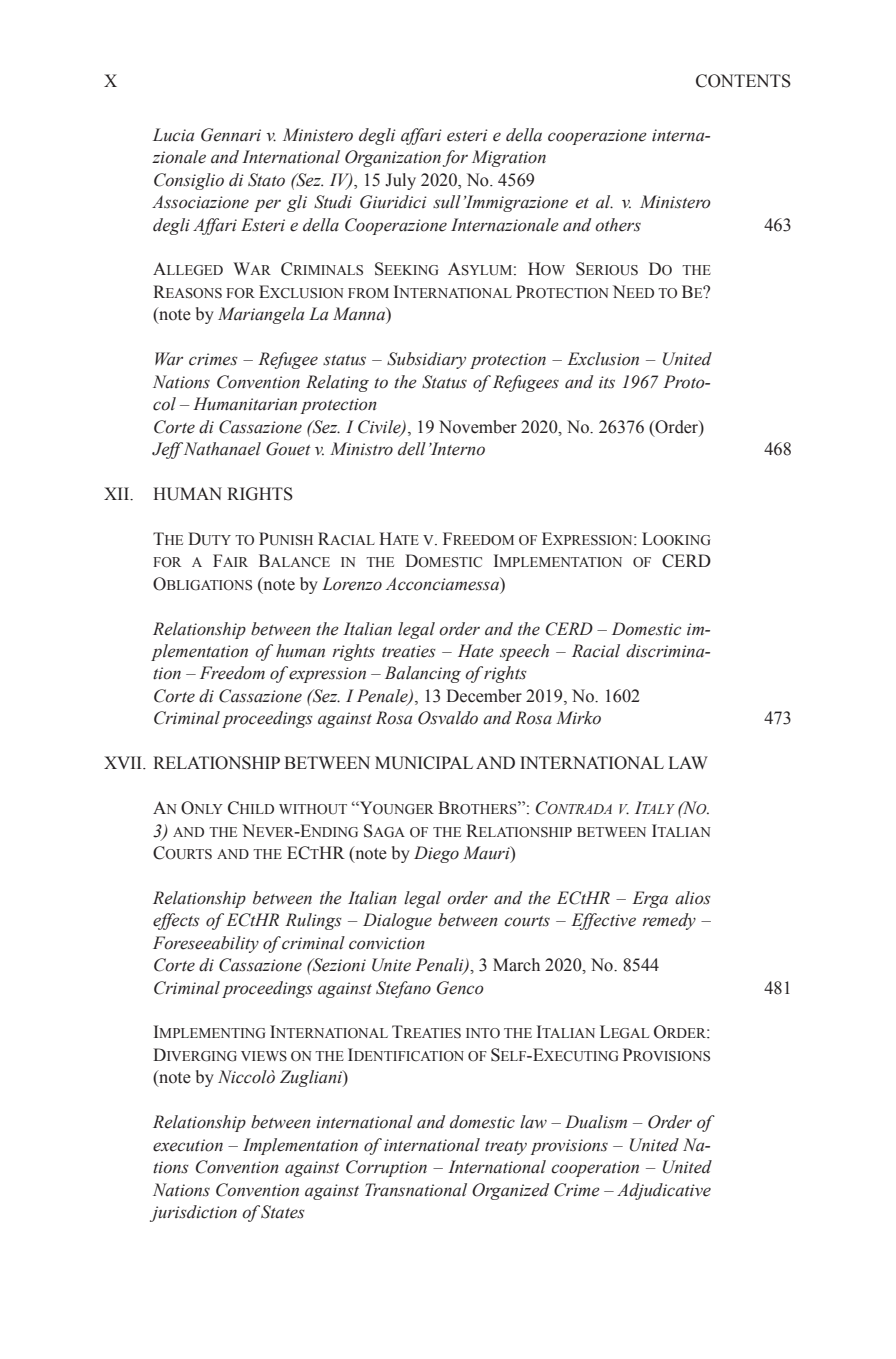 This screenshot has height=1359, width=896. Describe the element at coordinates (283, 1212) in the screenshot. I see `States` at that location.
